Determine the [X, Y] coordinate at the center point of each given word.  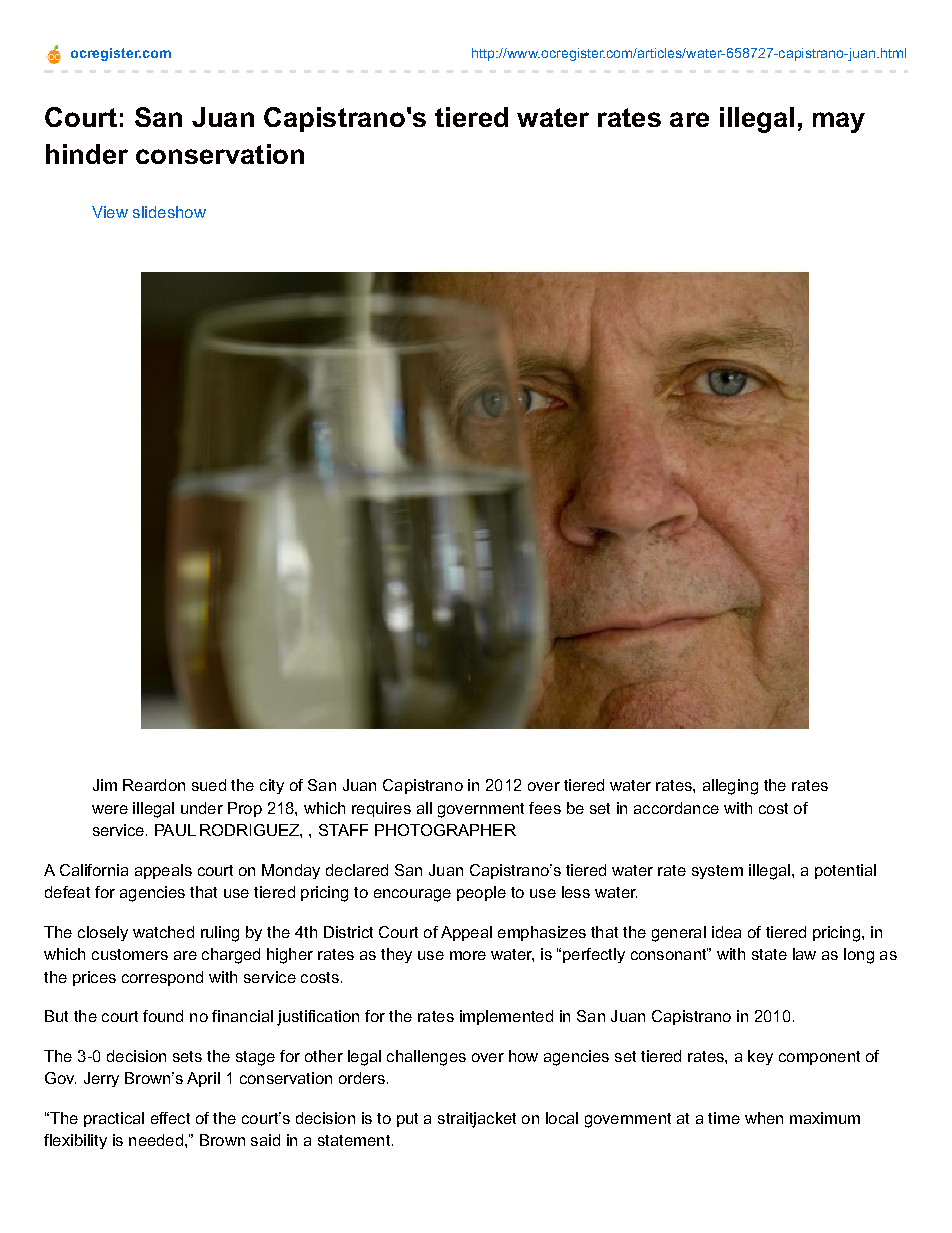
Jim [105, 785]
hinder [87, 154]
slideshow [169, 212]
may [839, 122]
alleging [730, 787]
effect [170, 1118]
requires [381, 809]
